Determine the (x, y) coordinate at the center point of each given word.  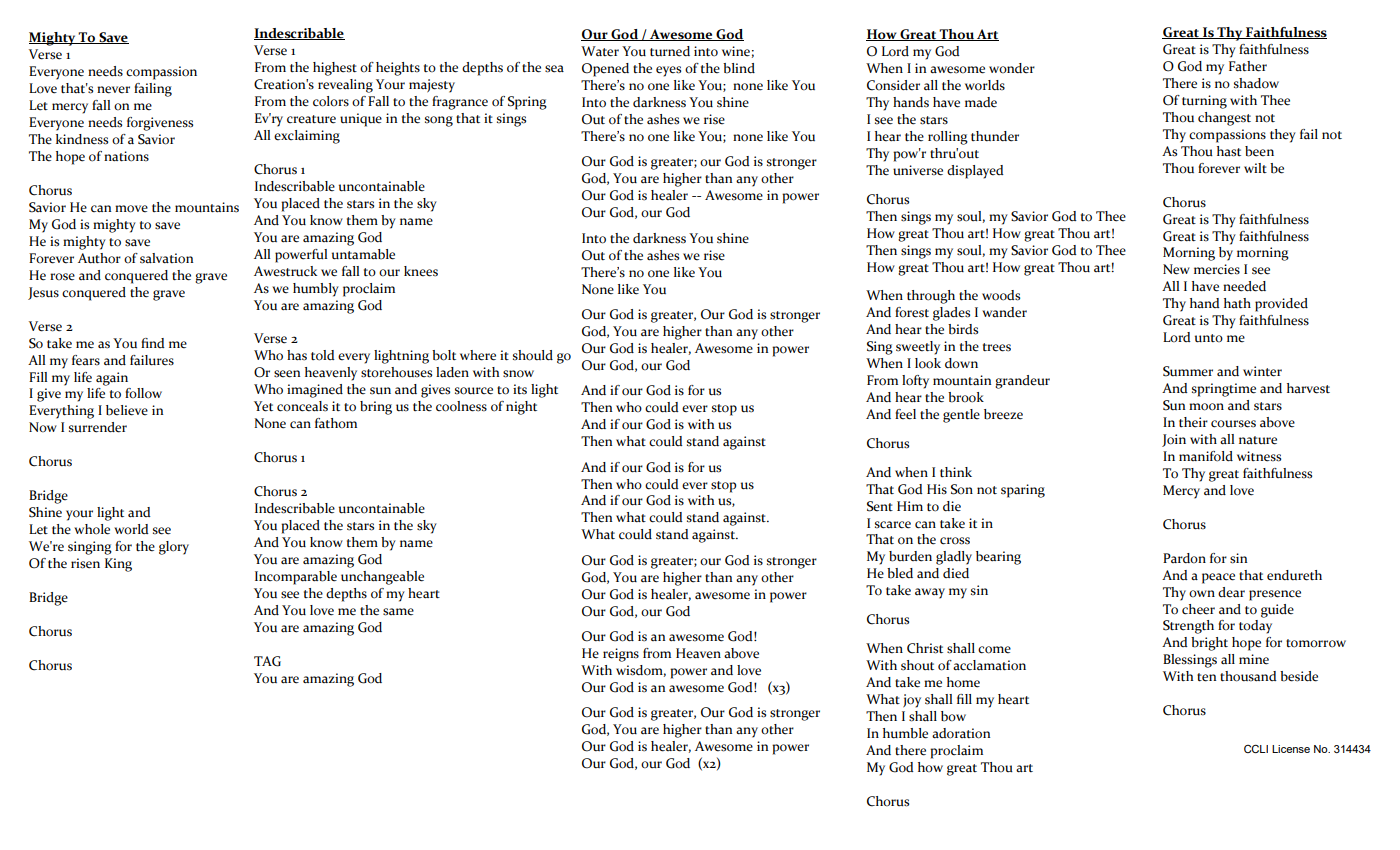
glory (174, 548)
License (1291, 749)
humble (905, 733)
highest (335, 69)
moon (1206, 407)
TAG (267, 661)
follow (143, 393)
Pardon (1184, 558)
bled (900, 573)
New (1176, 269)
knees (421, 271)
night (521, 408)
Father (1248, 66)
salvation (166, 258)
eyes (668, 71)
